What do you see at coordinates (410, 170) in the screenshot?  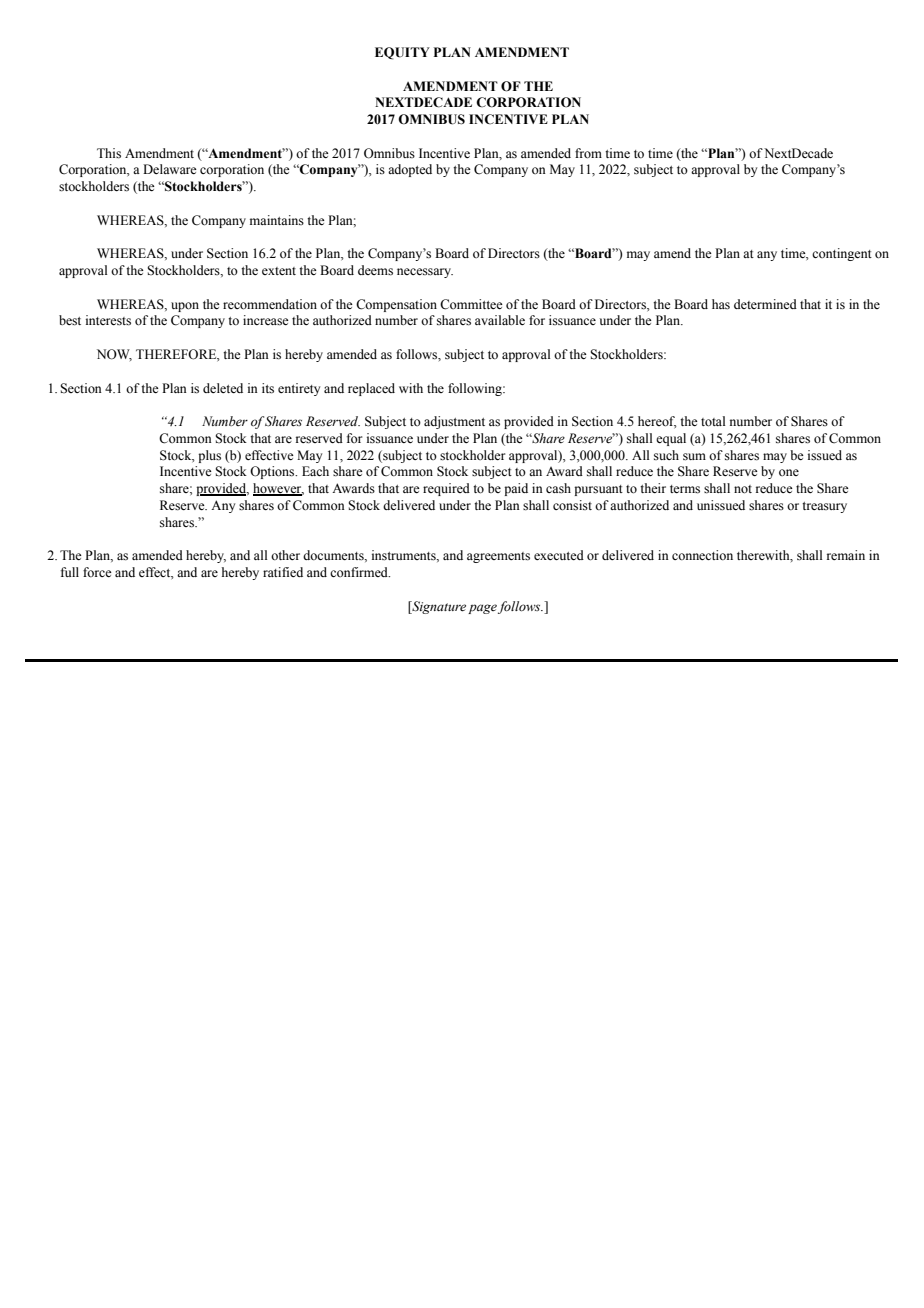 I see `adopted` at bounding box center [410, 170].
